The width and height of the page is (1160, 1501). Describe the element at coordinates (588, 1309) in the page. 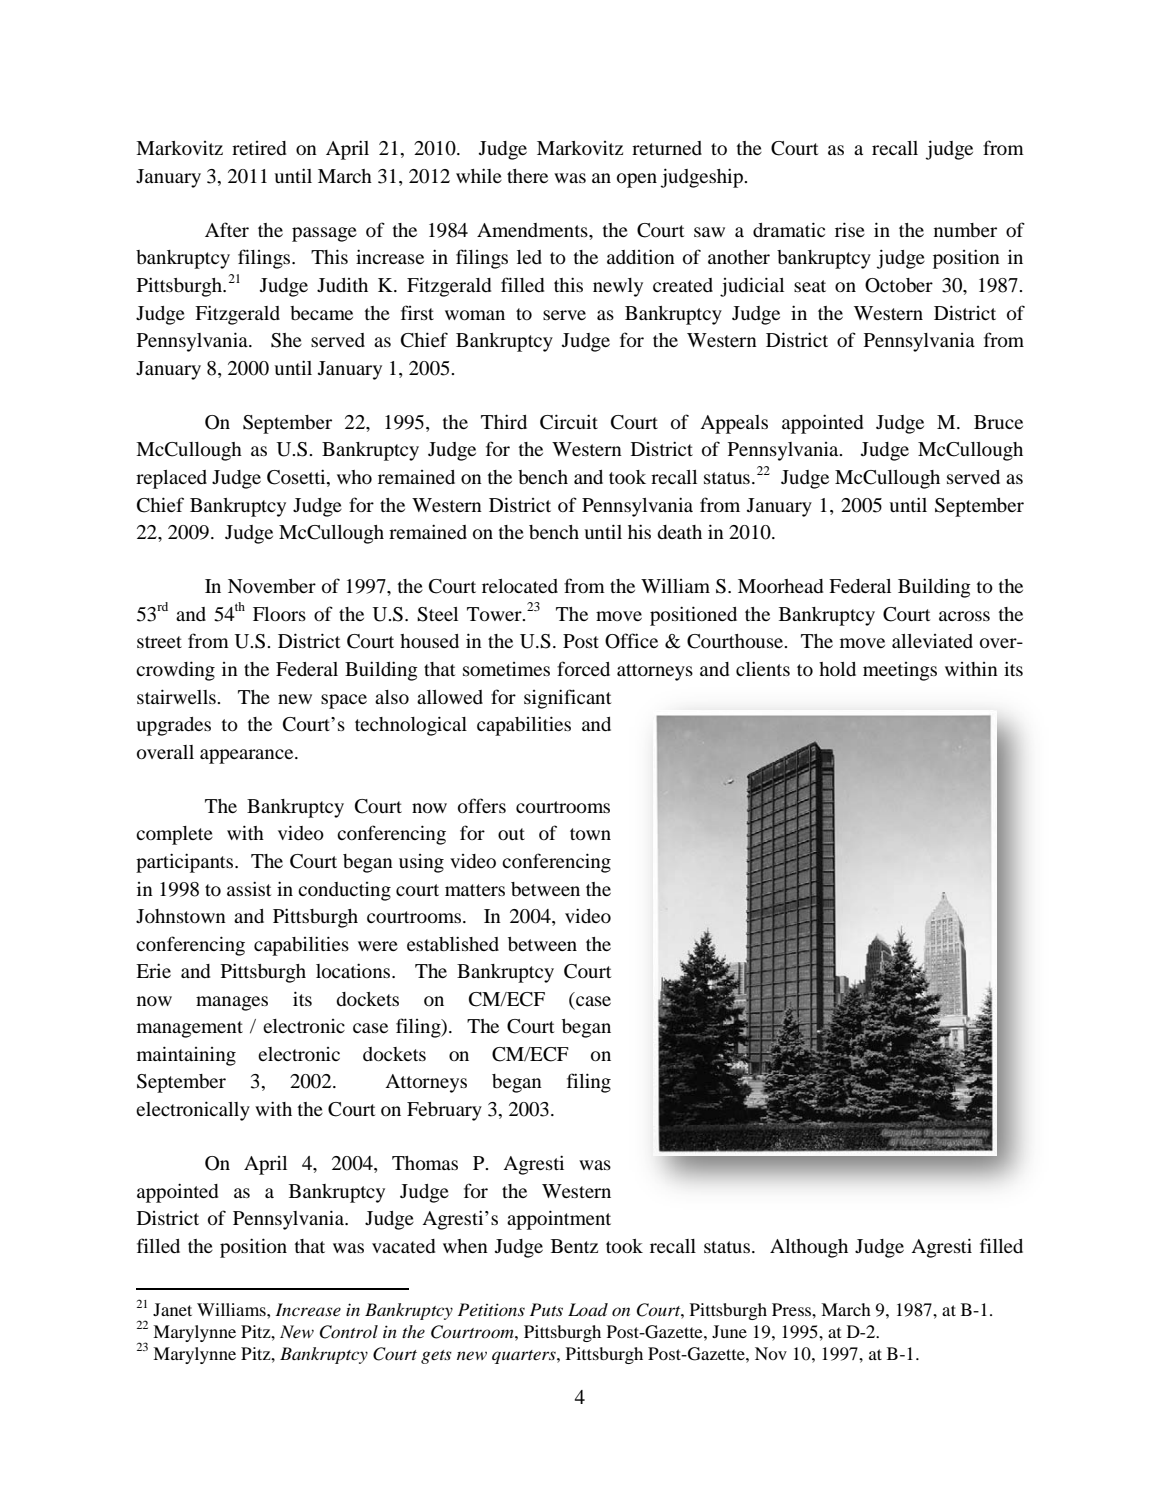

I see `Load` at that location.
